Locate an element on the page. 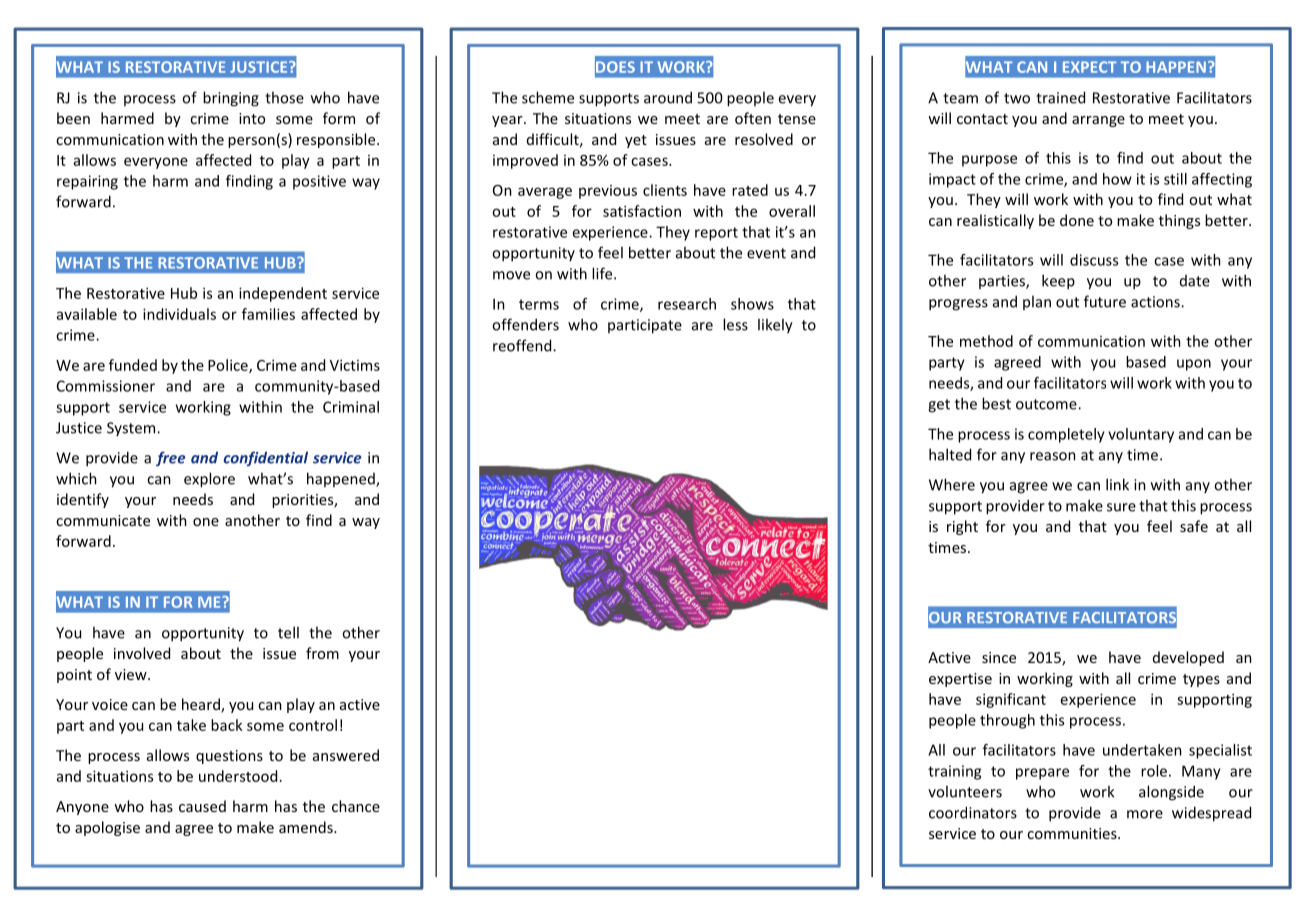 The image size is (1308, 924). independent is located at coordinates (283, 294).
